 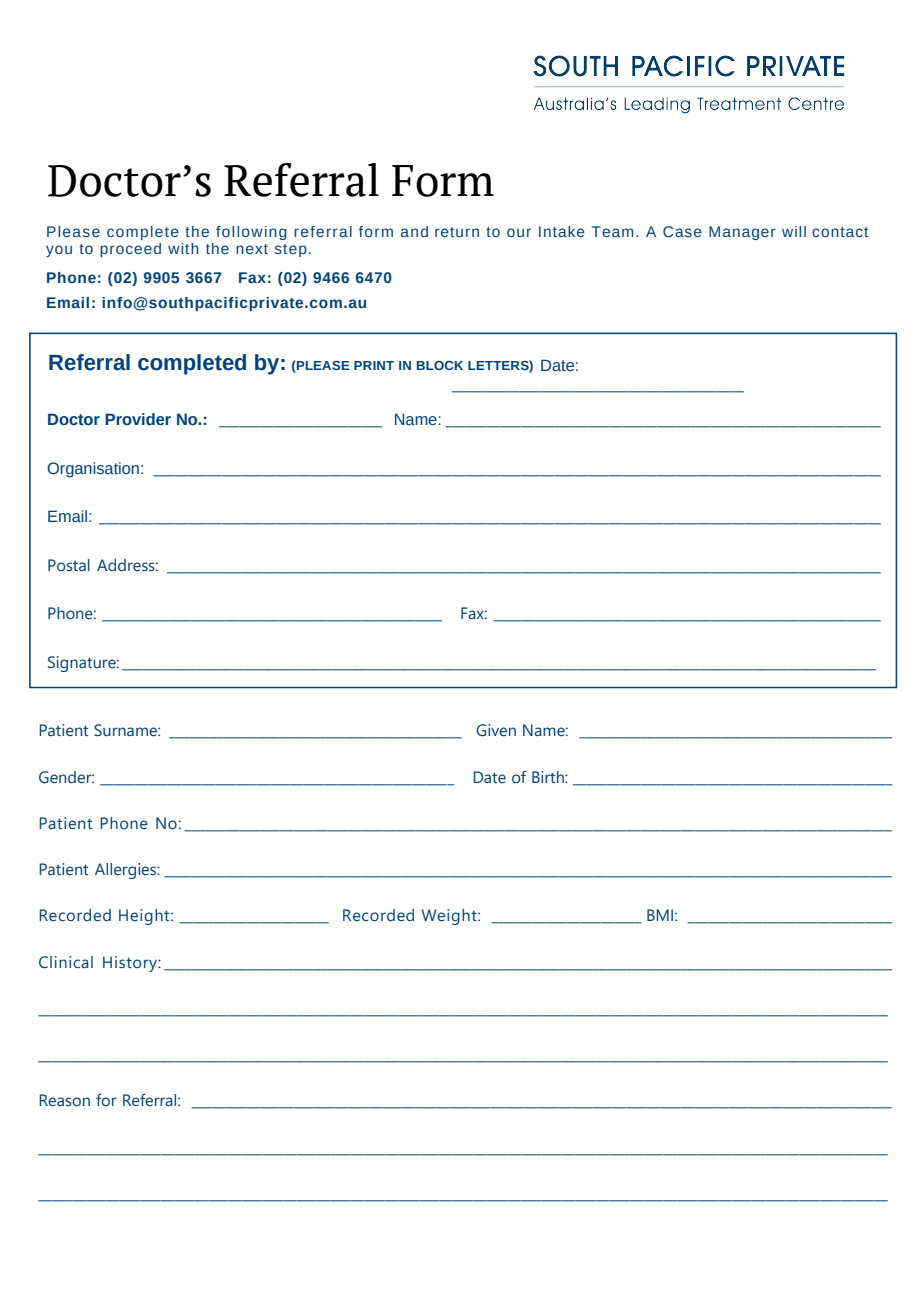 I want to click on proceed, so click(x=130, y=250).
